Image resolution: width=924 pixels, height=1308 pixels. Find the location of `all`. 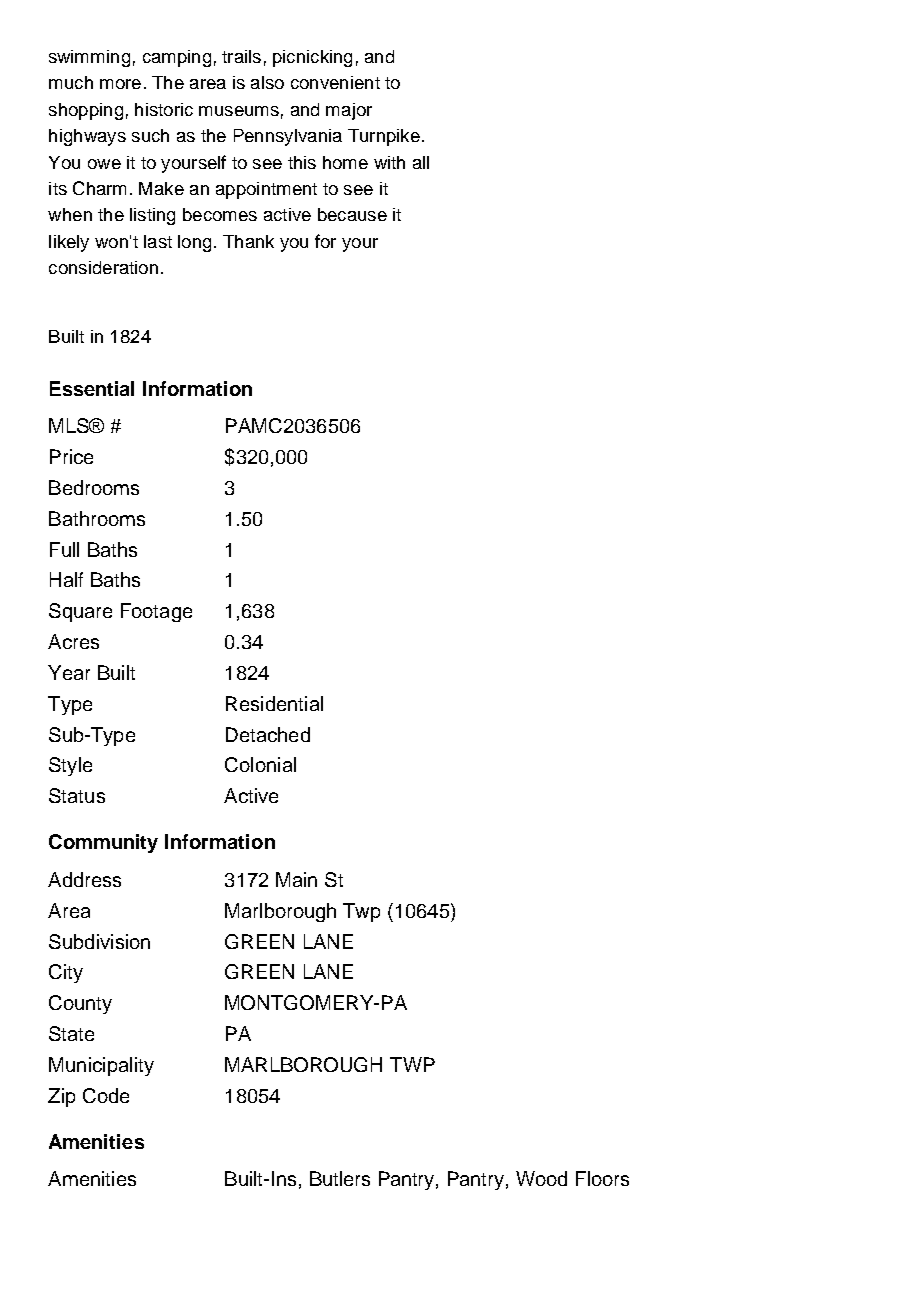

all is located at coordinates (421, 162).
